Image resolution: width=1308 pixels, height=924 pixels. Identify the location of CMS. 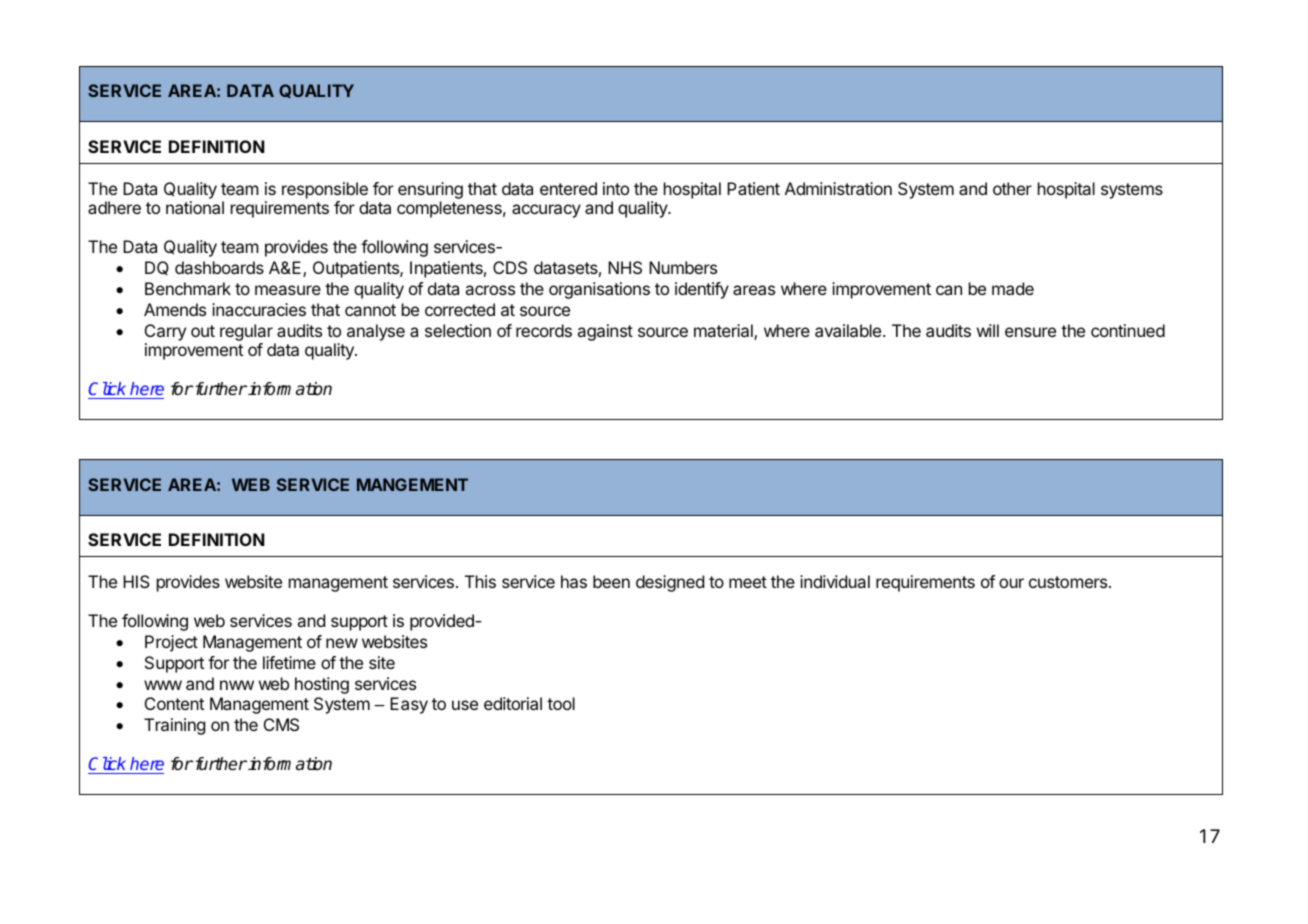
(281, 724).
